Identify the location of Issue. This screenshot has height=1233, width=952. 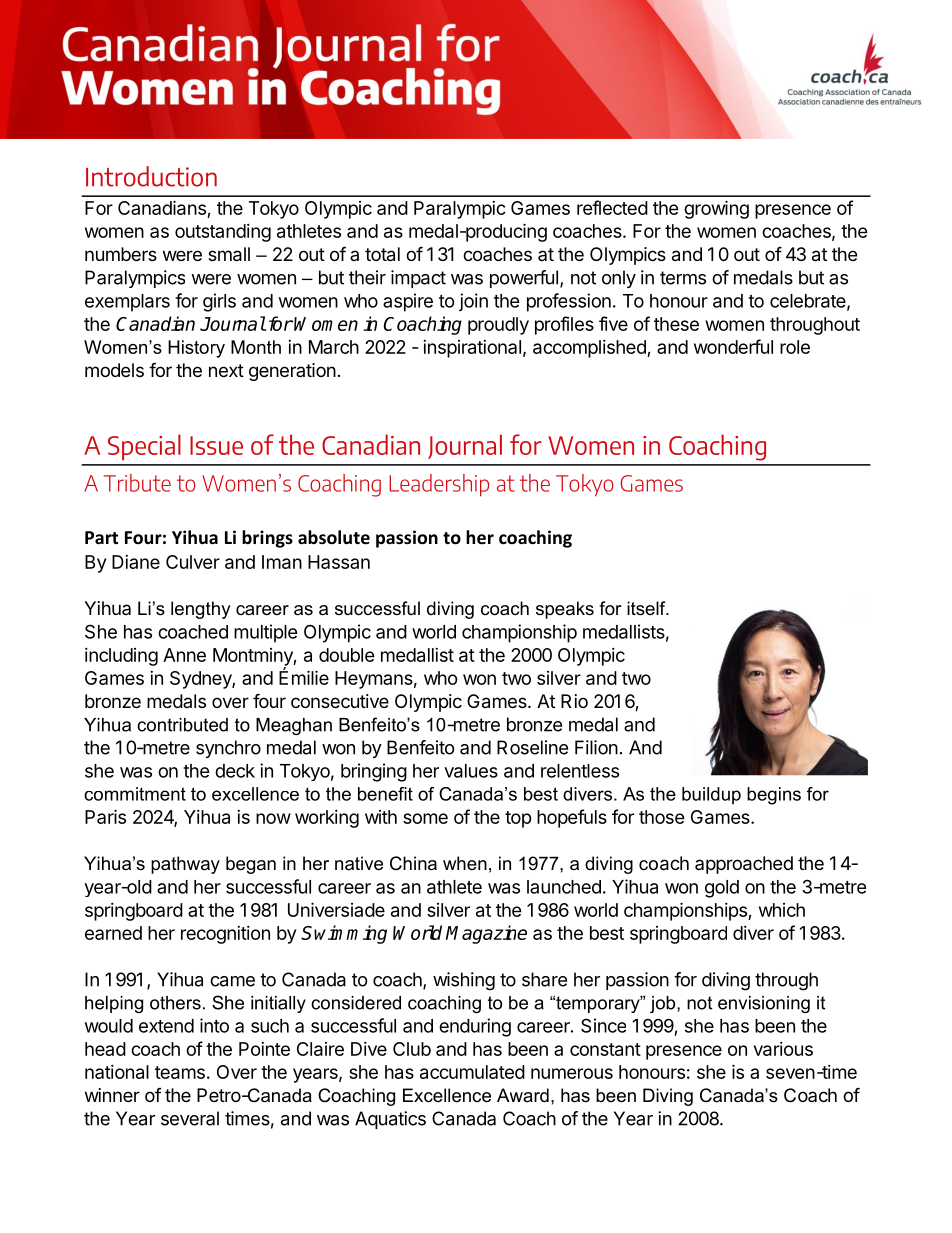
(216, 445).
